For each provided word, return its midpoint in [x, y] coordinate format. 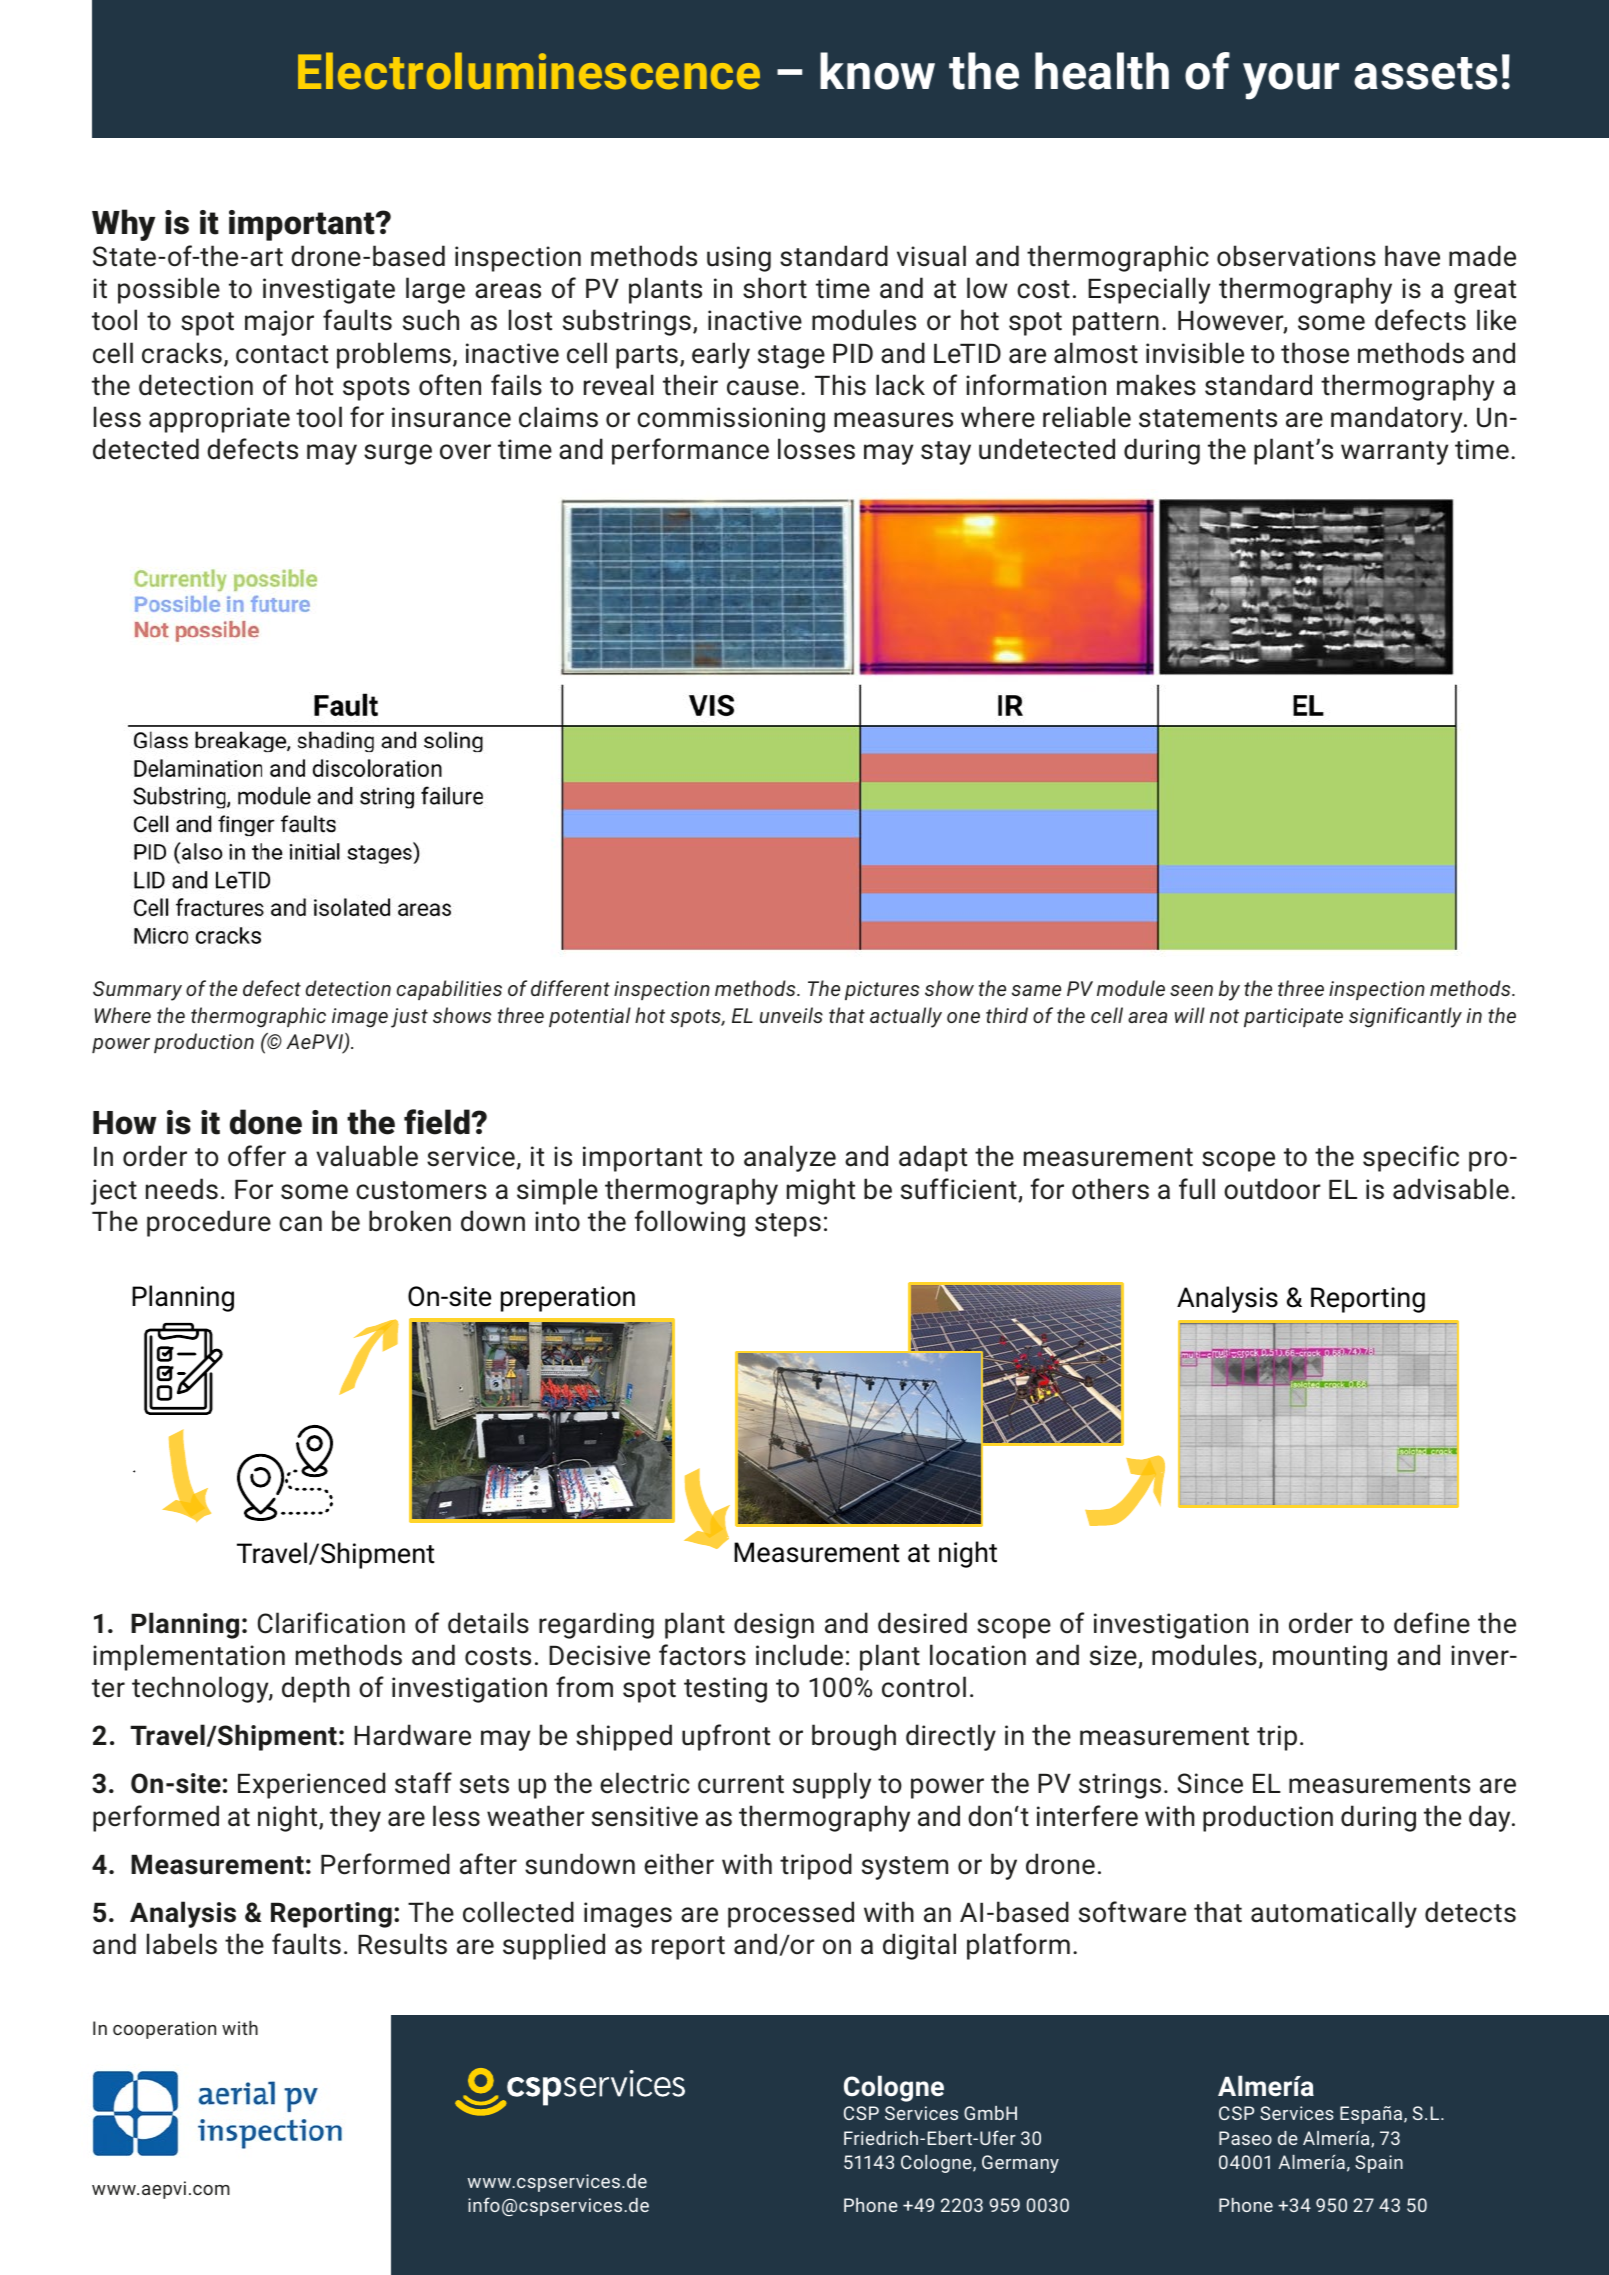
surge [398, 454]
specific [1411, 1158]
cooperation [164, 2030]
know [877, 71]
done [266, 1122]
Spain [1379, 2164]
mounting [1330, 1658]
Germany [1020, 2164]
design [774, 1625]
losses [816, 449]
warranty [1394, 453]
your [1291, 81]
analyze [790, 1158]
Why [123, 225]
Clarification [331, 1623]
